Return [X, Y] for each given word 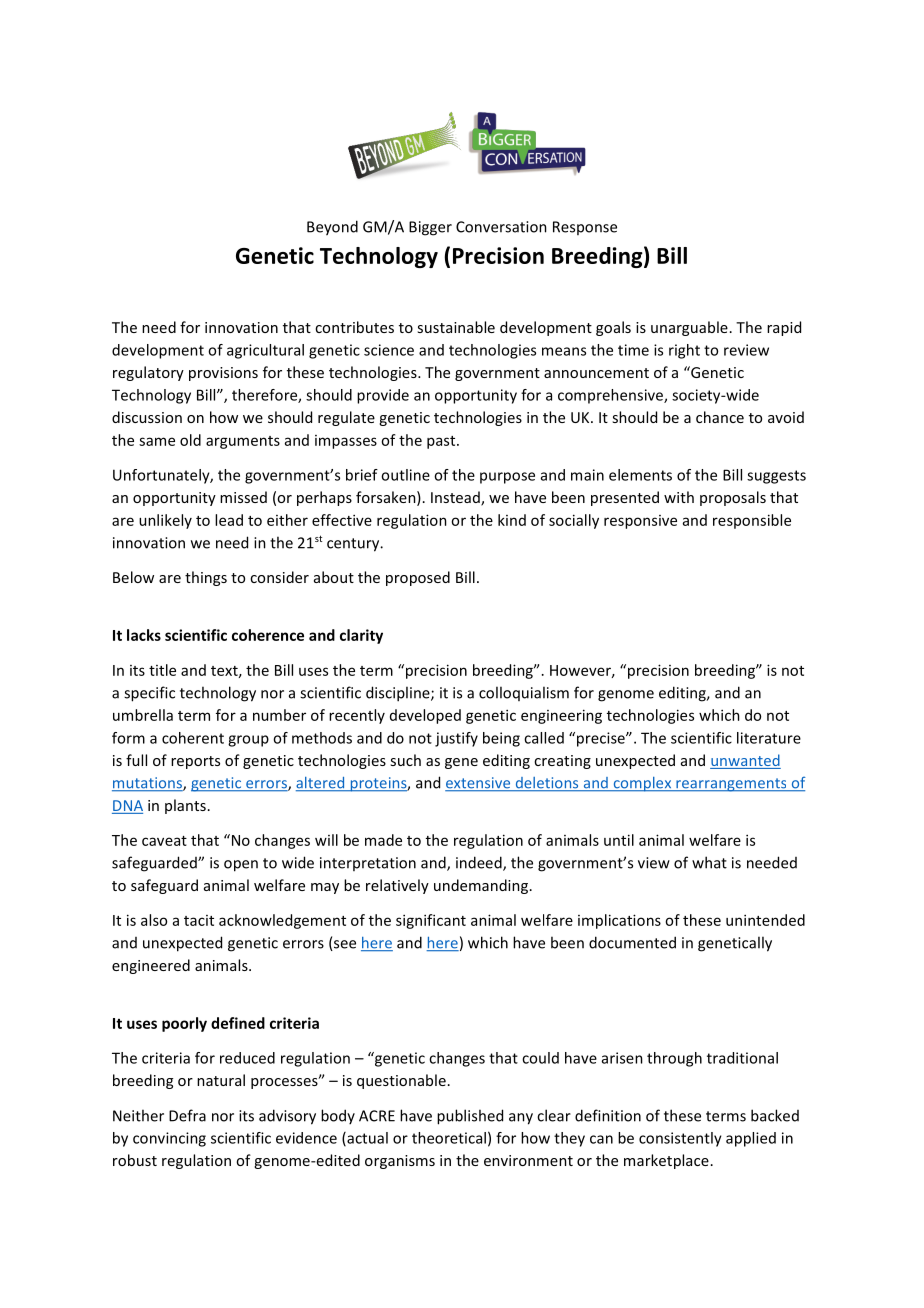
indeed [480, 863]
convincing [169, 1139]
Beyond [332, 228]
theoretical [449, 1138]
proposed [418, 578]
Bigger [430, 228]
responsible [752, 521]
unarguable [689, 328]
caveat [164, 841]
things [206, 578]
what [709, 862]
